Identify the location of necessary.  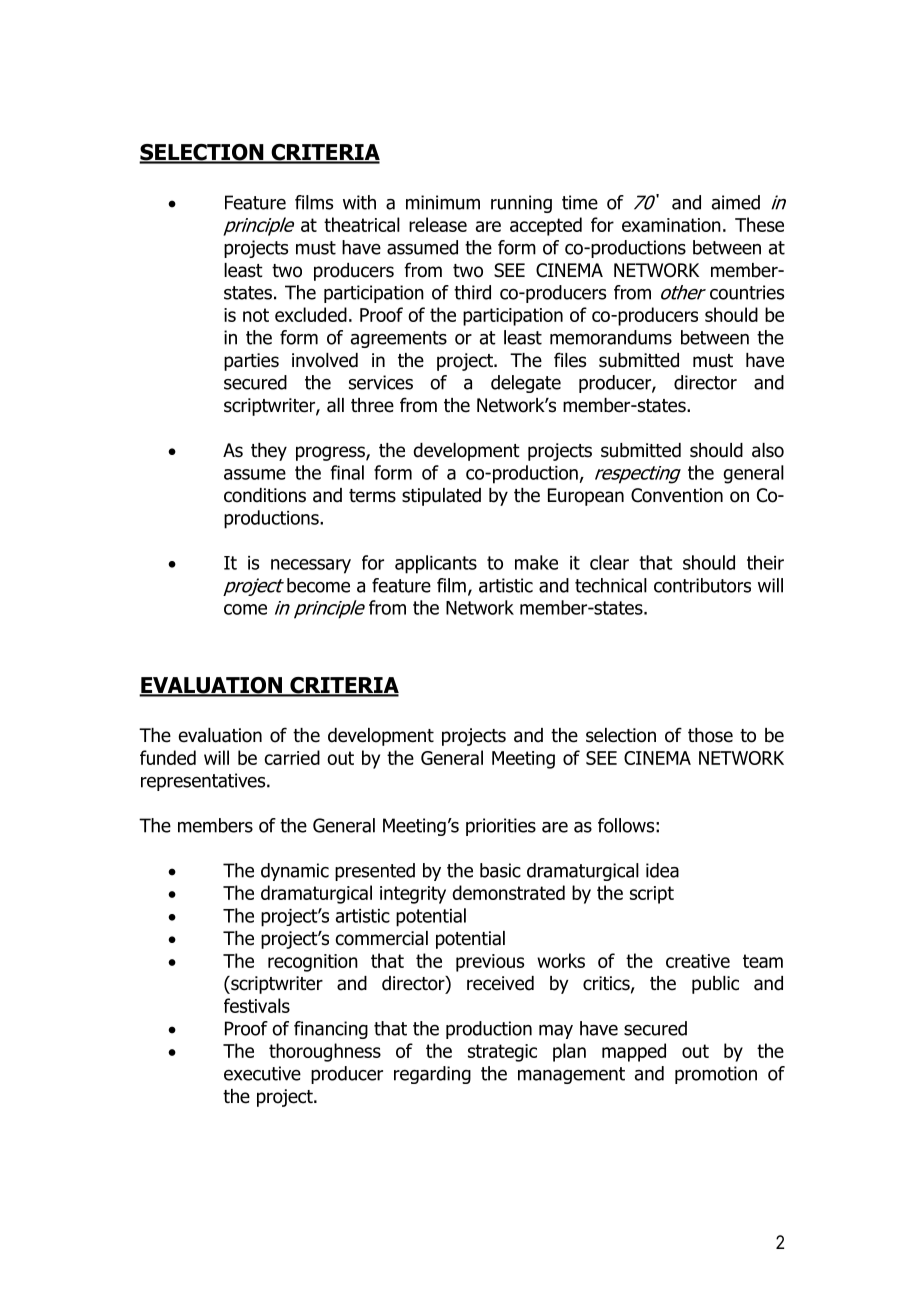
(311, 566).
